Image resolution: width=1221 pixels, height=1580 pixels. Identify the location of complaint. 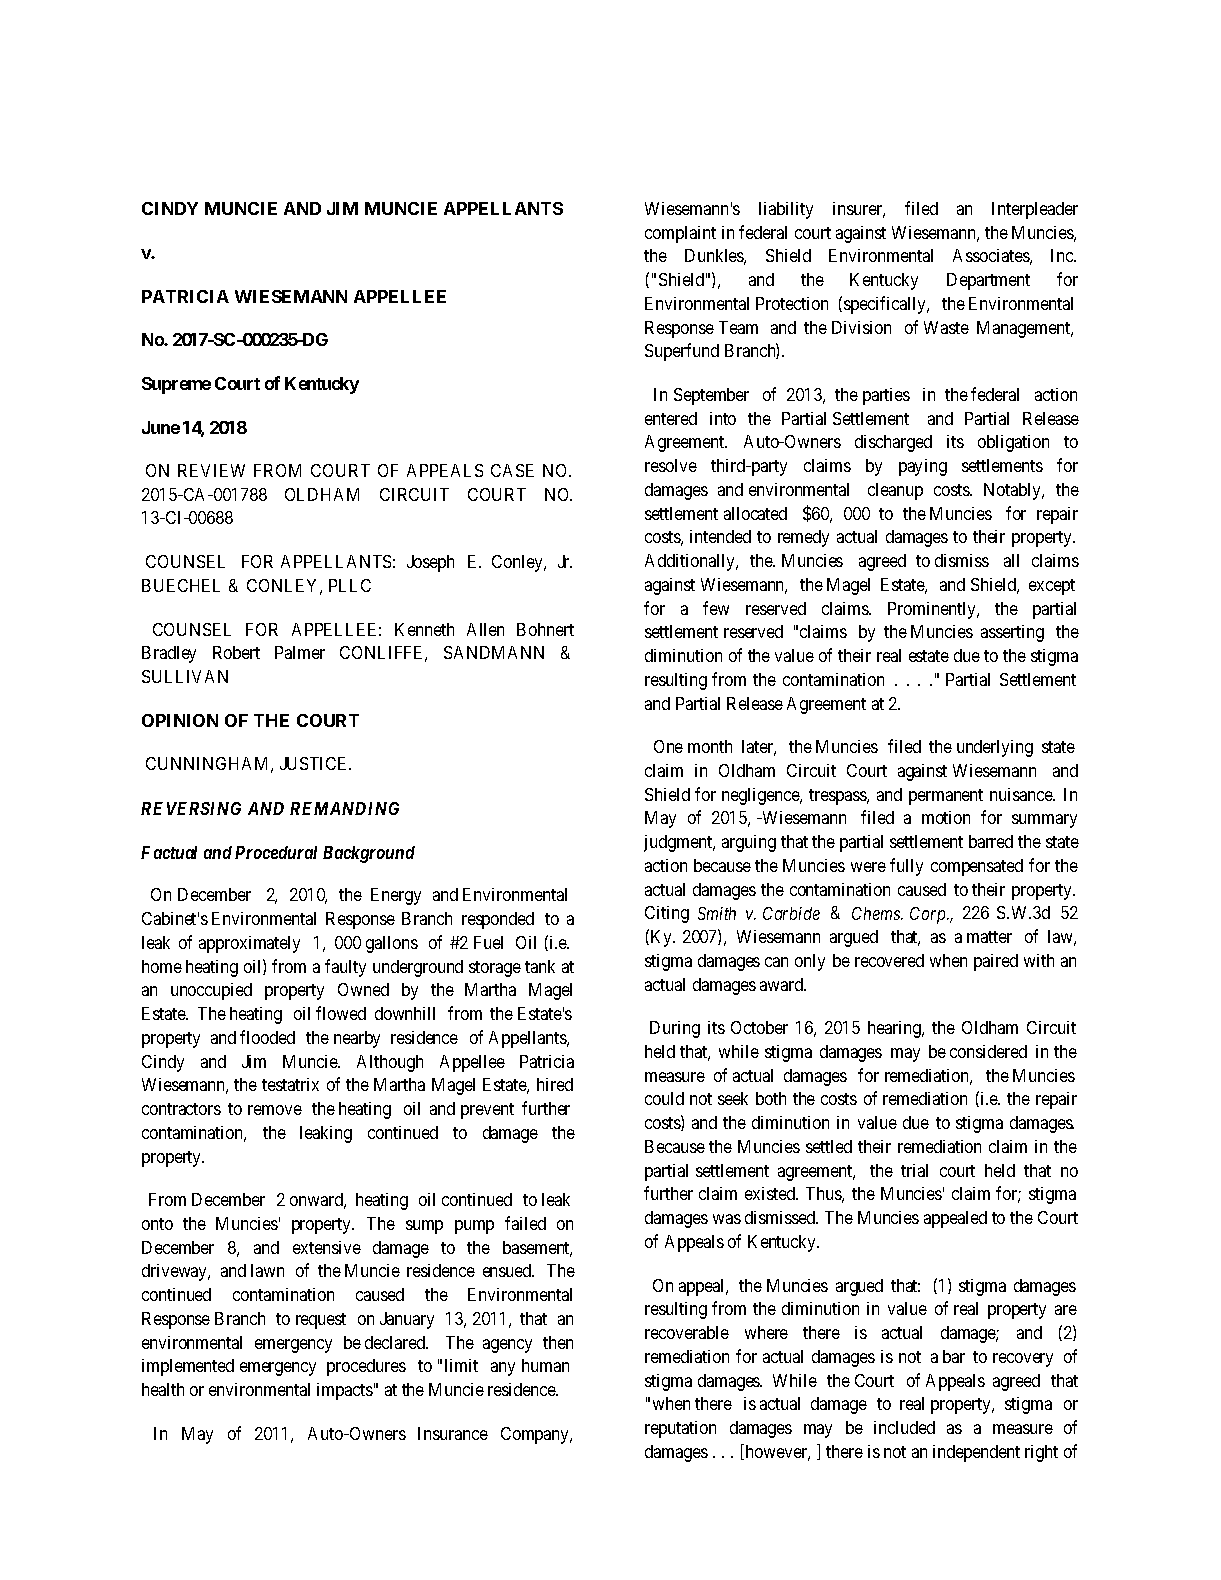
(680, 234).
